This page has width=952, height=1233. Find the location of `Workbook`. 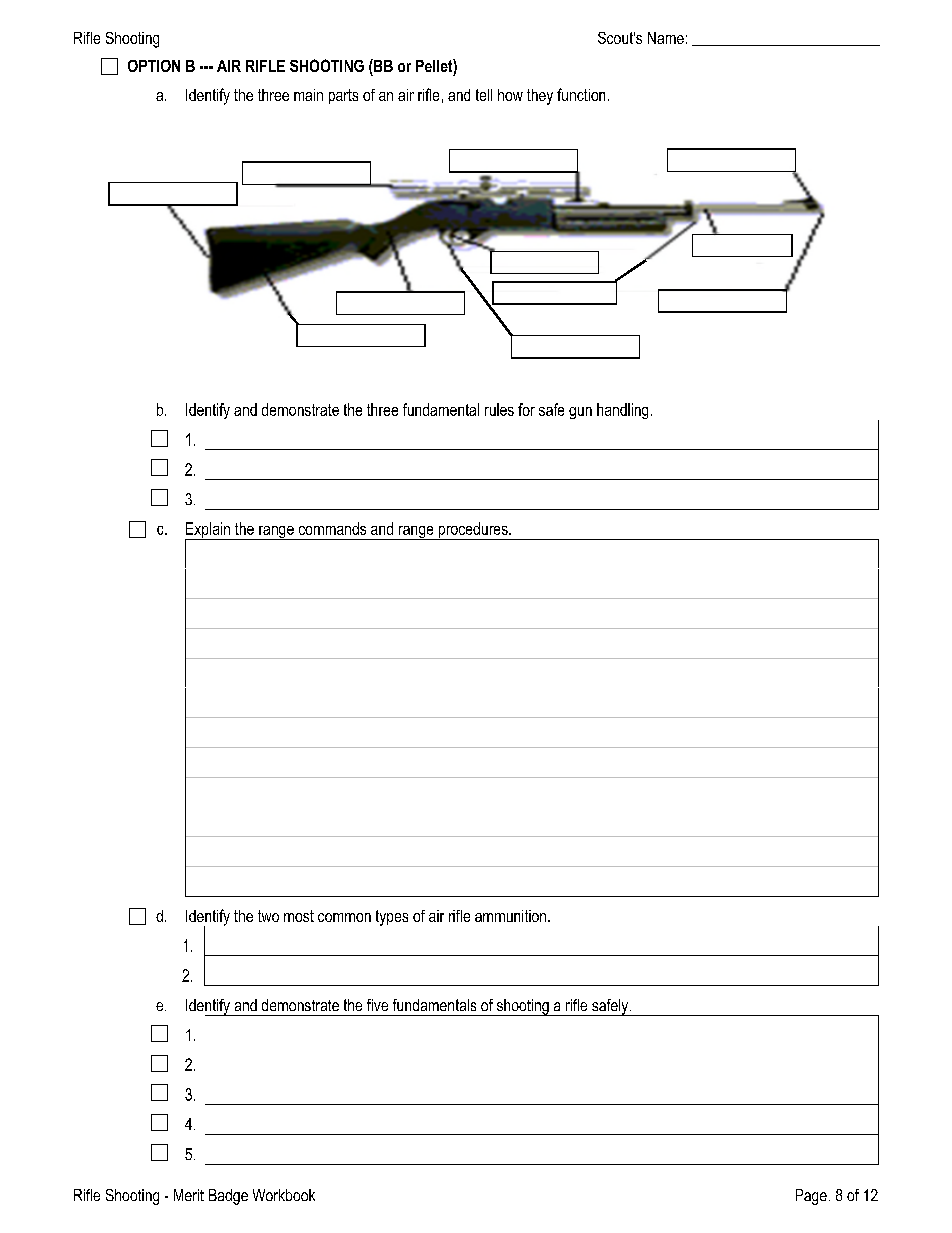

Workbook is located at coordinates (284, 1195).
